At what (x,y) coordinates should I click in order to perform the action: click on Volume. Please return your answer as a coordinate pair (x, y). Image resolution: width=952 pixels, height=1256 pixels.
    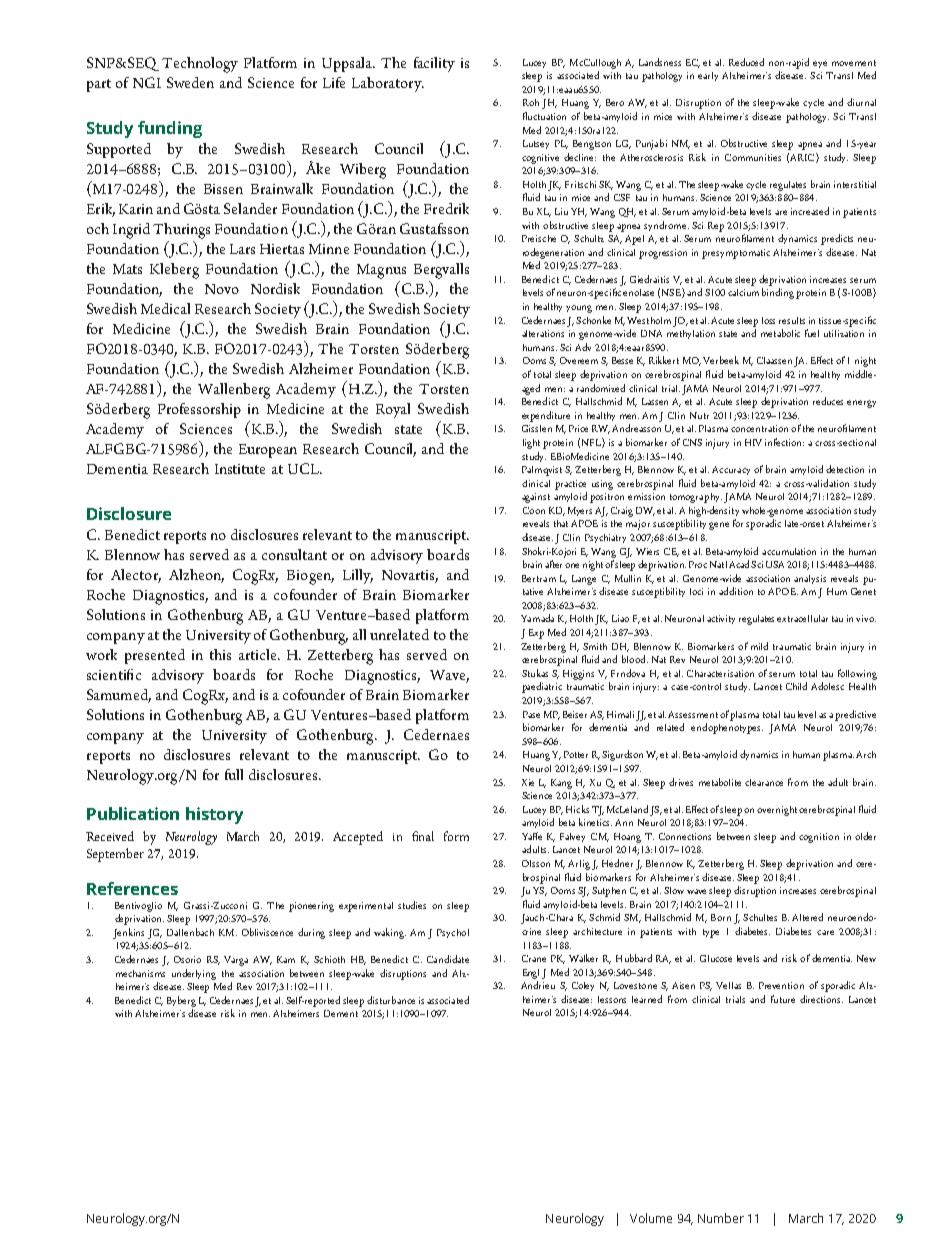
    Looking at the image, I should click on (651, 1218).
